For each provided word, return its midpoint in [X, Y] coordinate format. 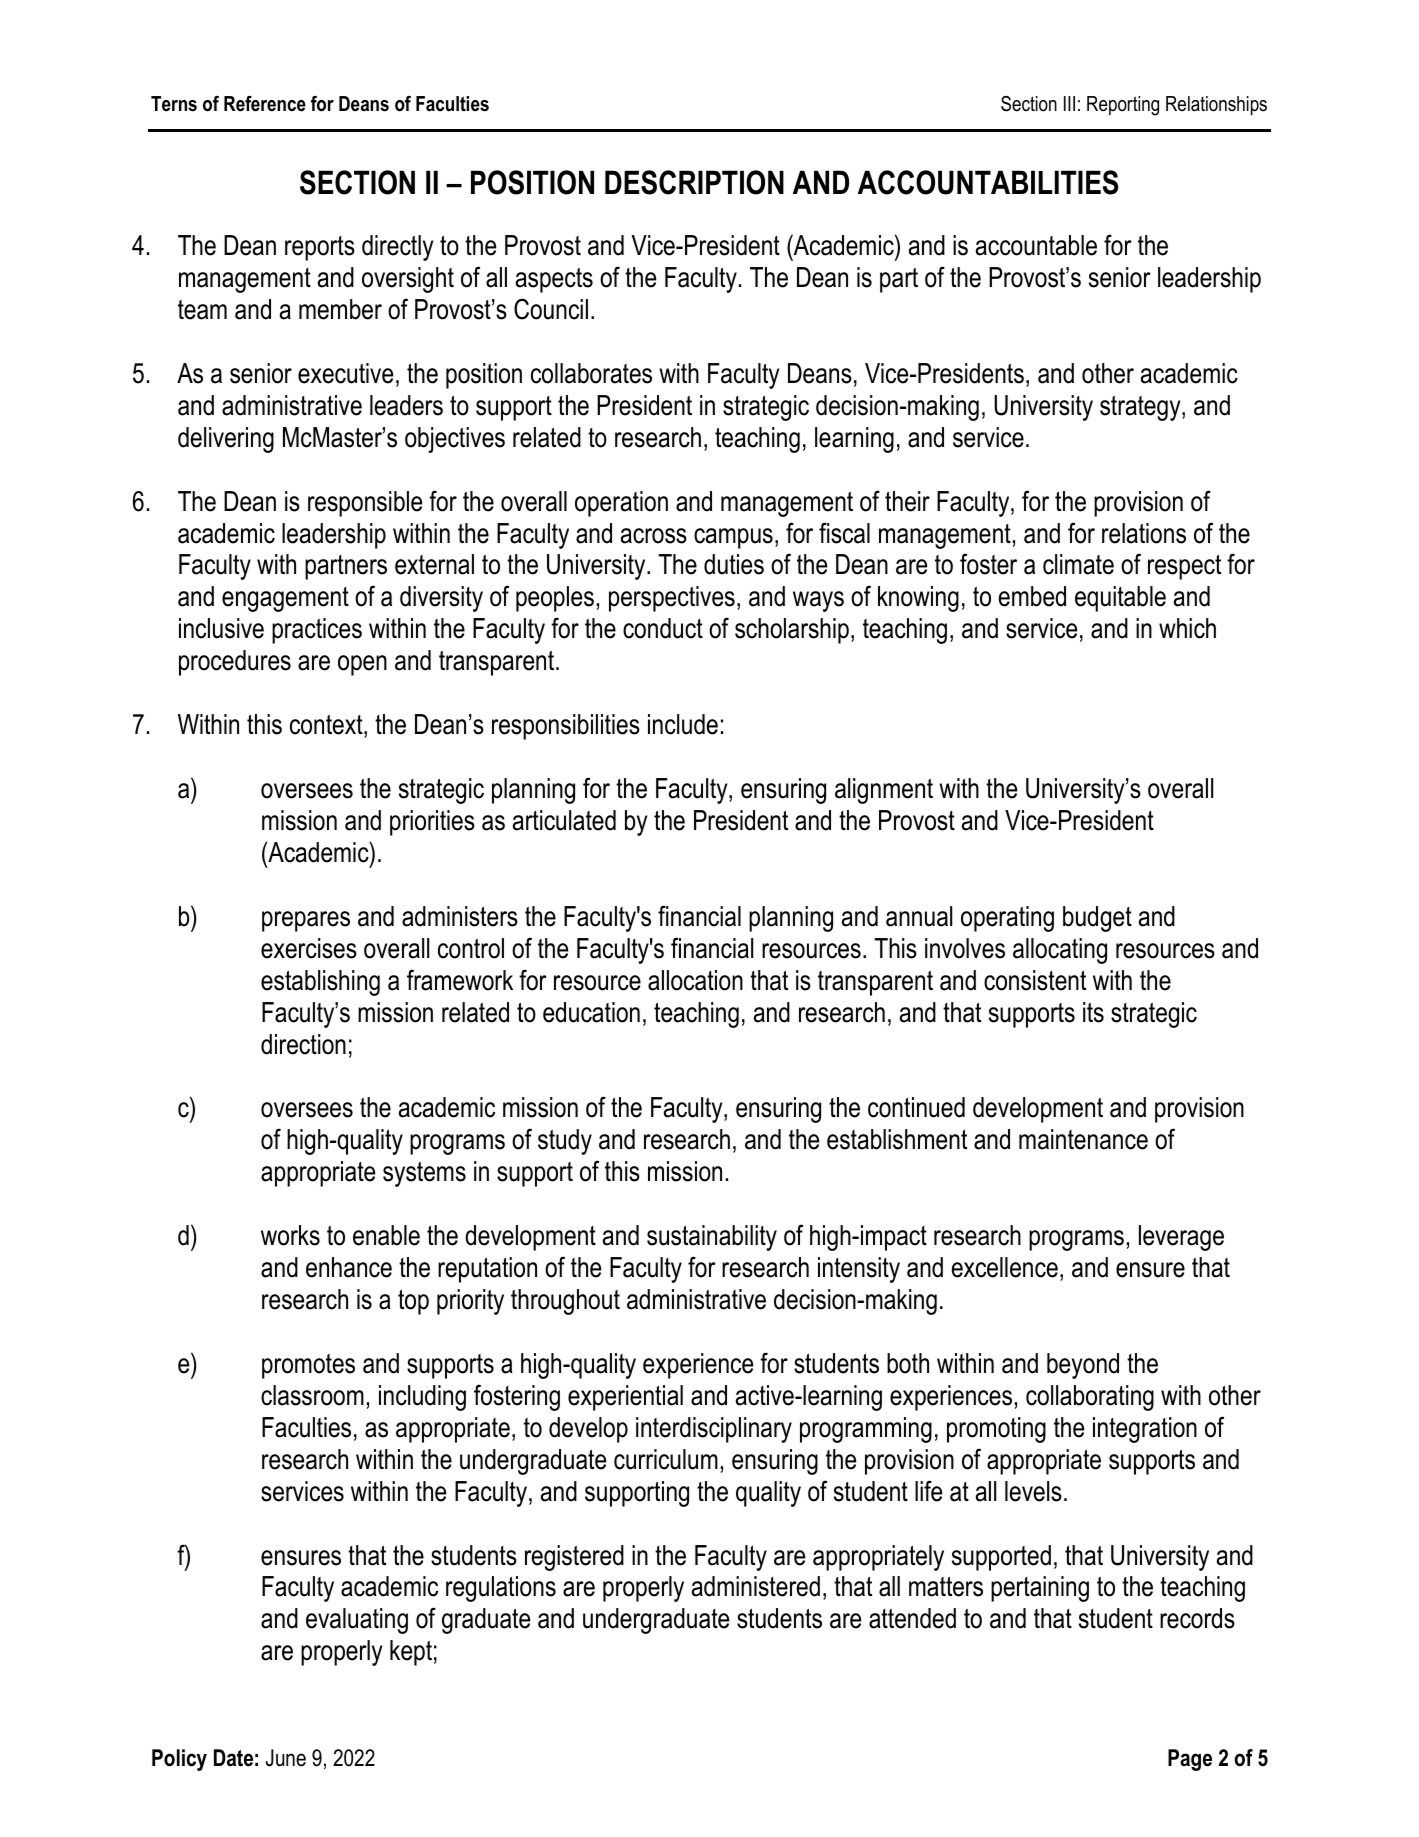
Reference [265, 104]
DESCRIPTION [694, 182]
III [1069, 103]
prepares [306, 921]
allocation [695, 980]
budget [1097, 919]
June [286, 1758]
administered [756, 1586]
